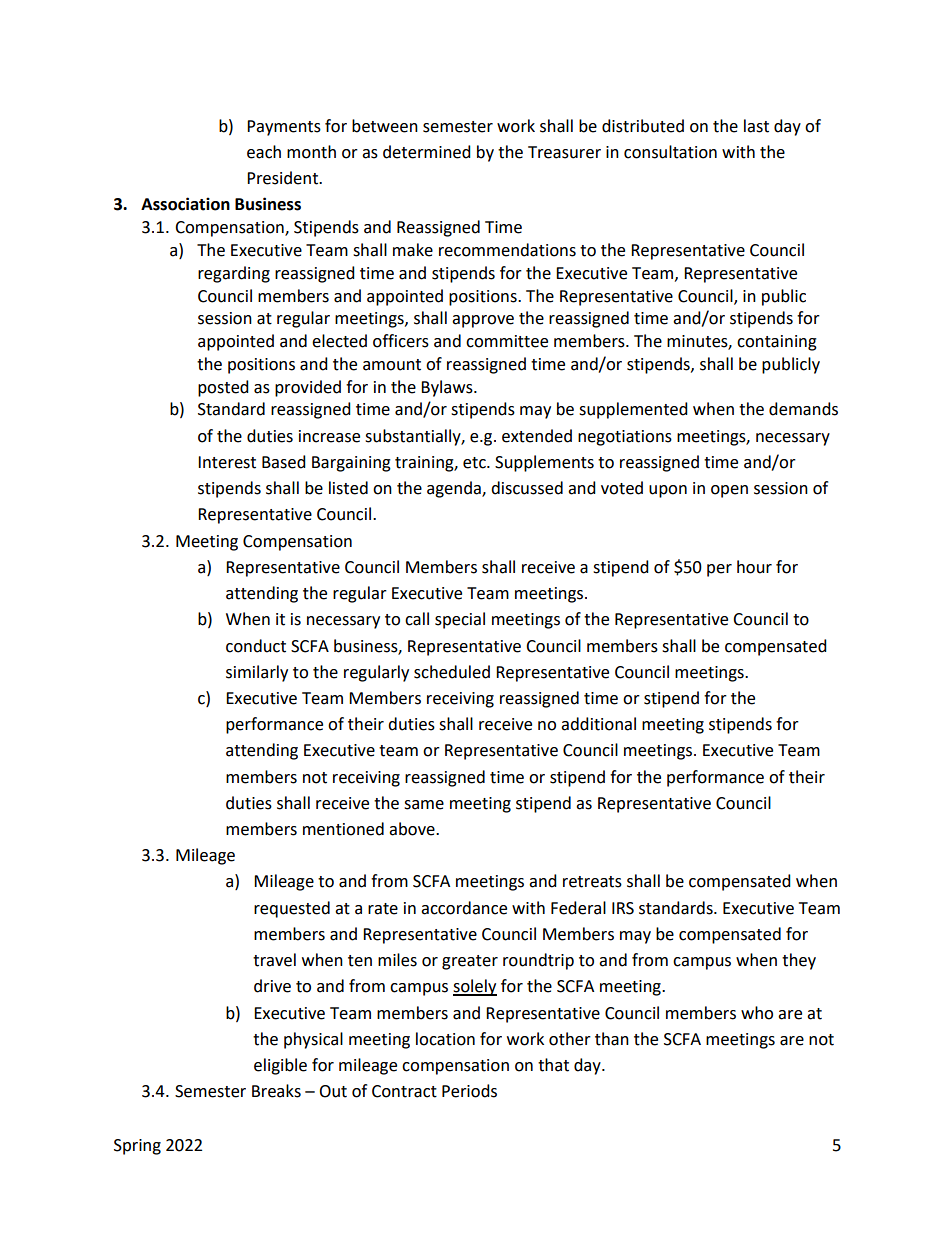  I want to click on additional, so click(598, 724).
